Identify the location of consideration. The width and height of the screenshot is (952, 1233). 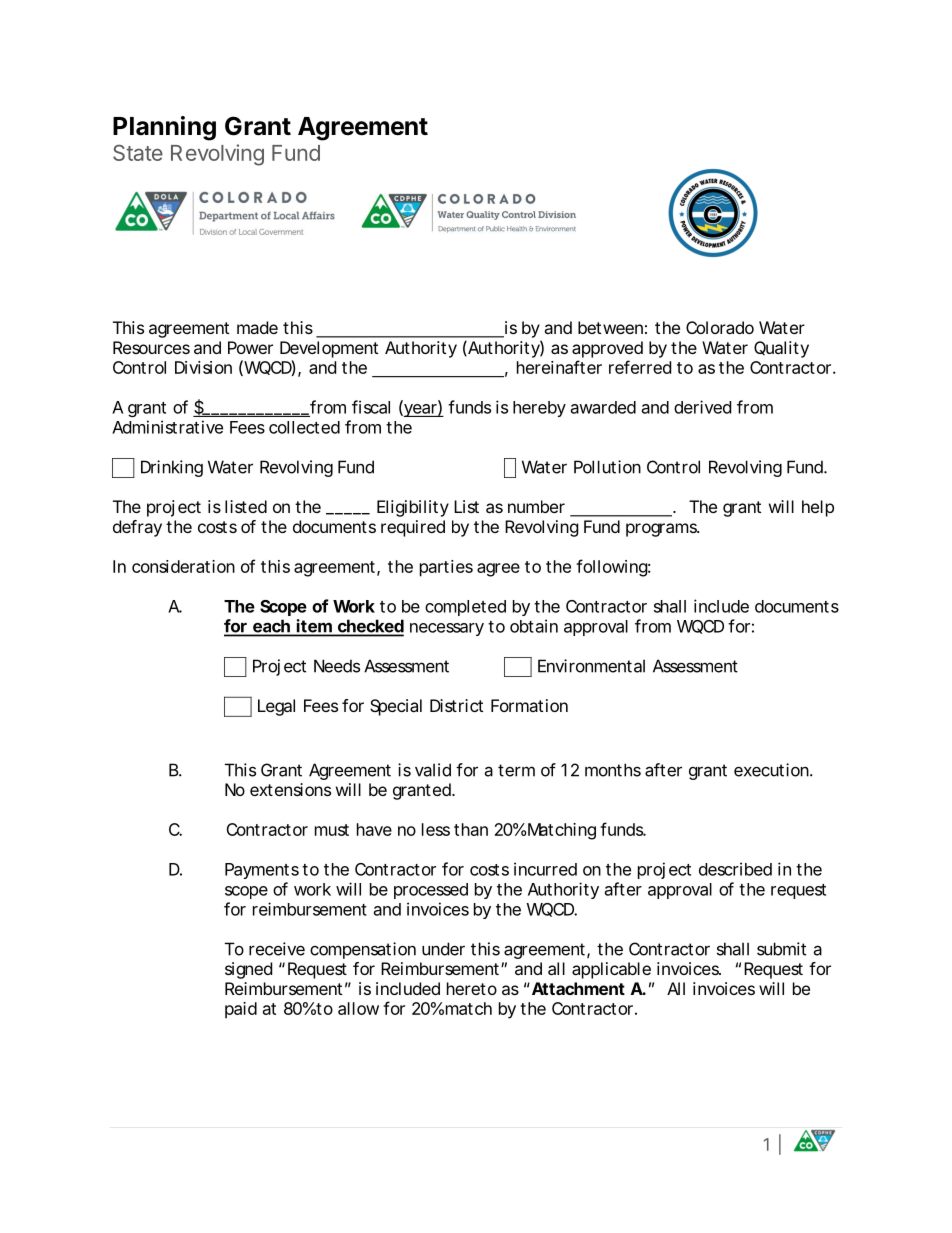
(183, 566).
